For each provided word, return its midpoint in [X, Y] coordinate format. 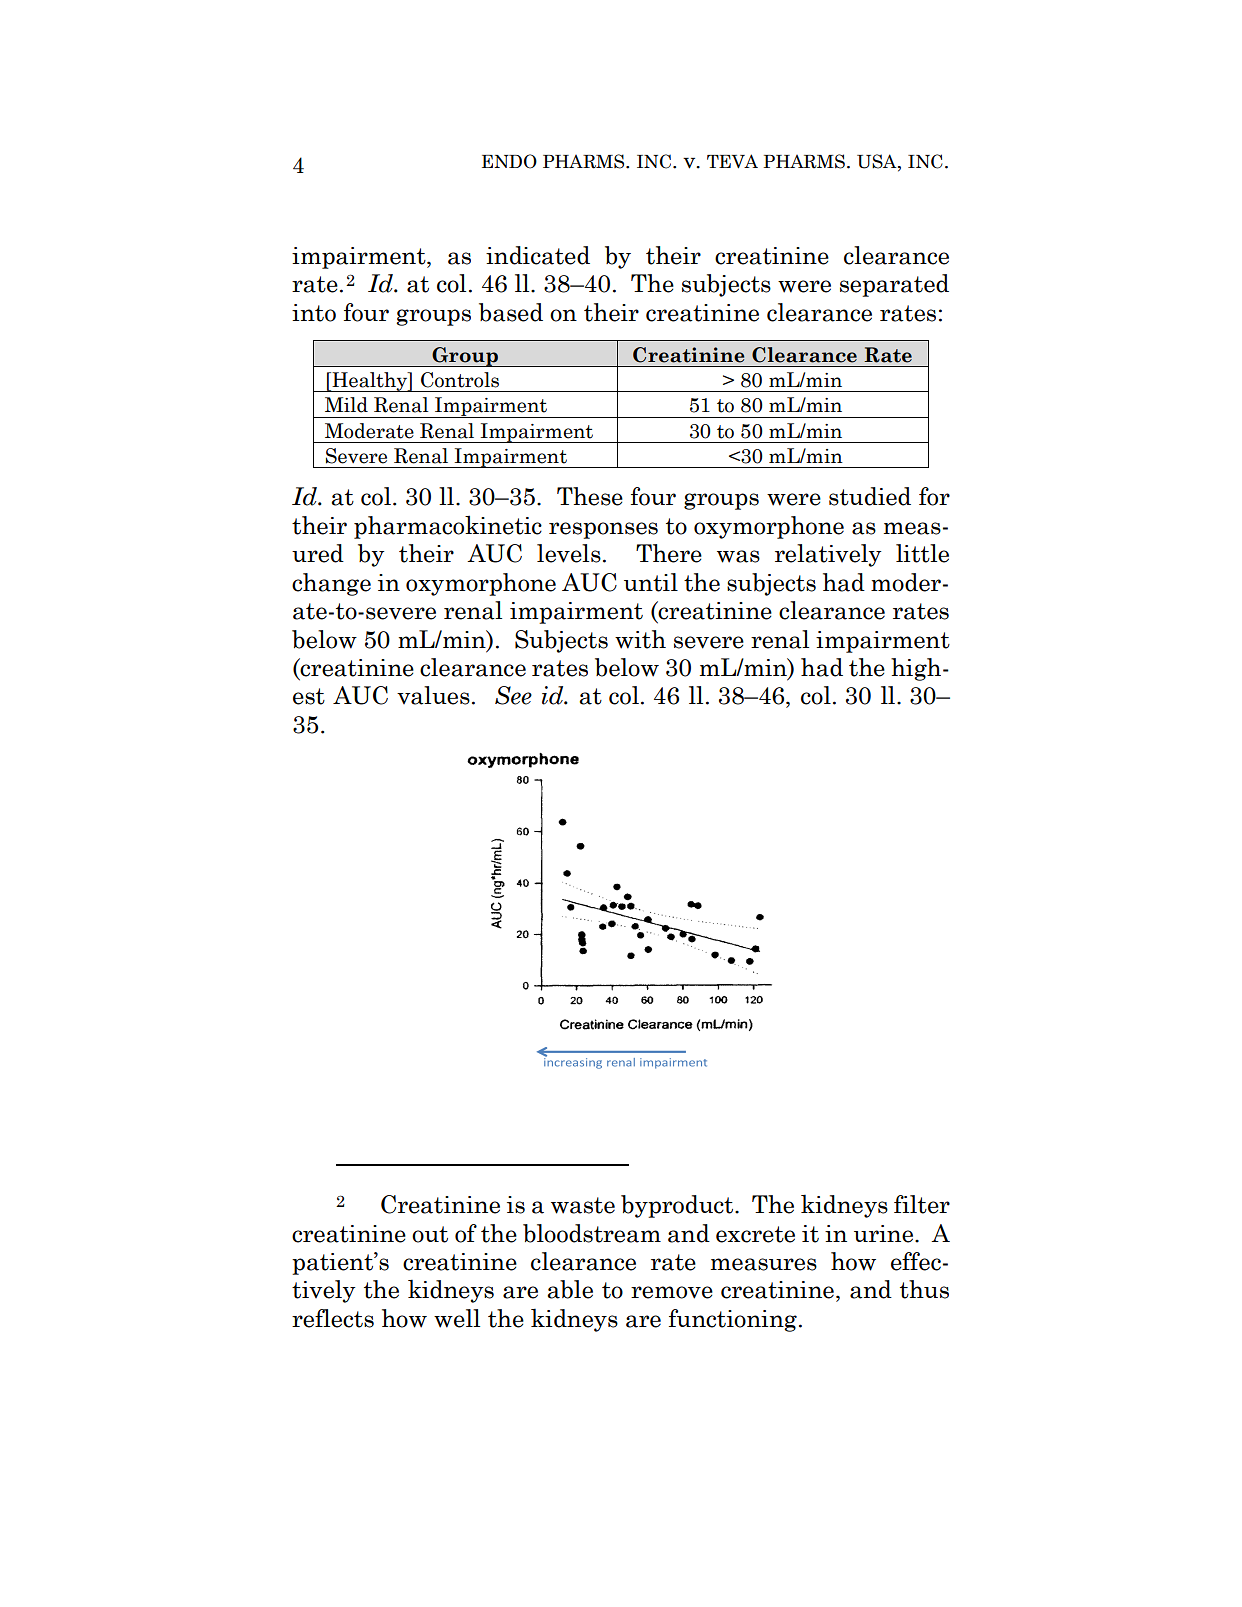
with [640, 639]
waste [583, 1205]
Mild [346, 405]
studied [870, 496]
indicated [538, 255]
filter [922, 1204]
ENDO [509, 161]
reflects [333, 1318]
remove [672, 1292]
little [922, 553]
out [430, 1234]
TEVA [732, 161]
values [433, 695]
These [590, 496]
